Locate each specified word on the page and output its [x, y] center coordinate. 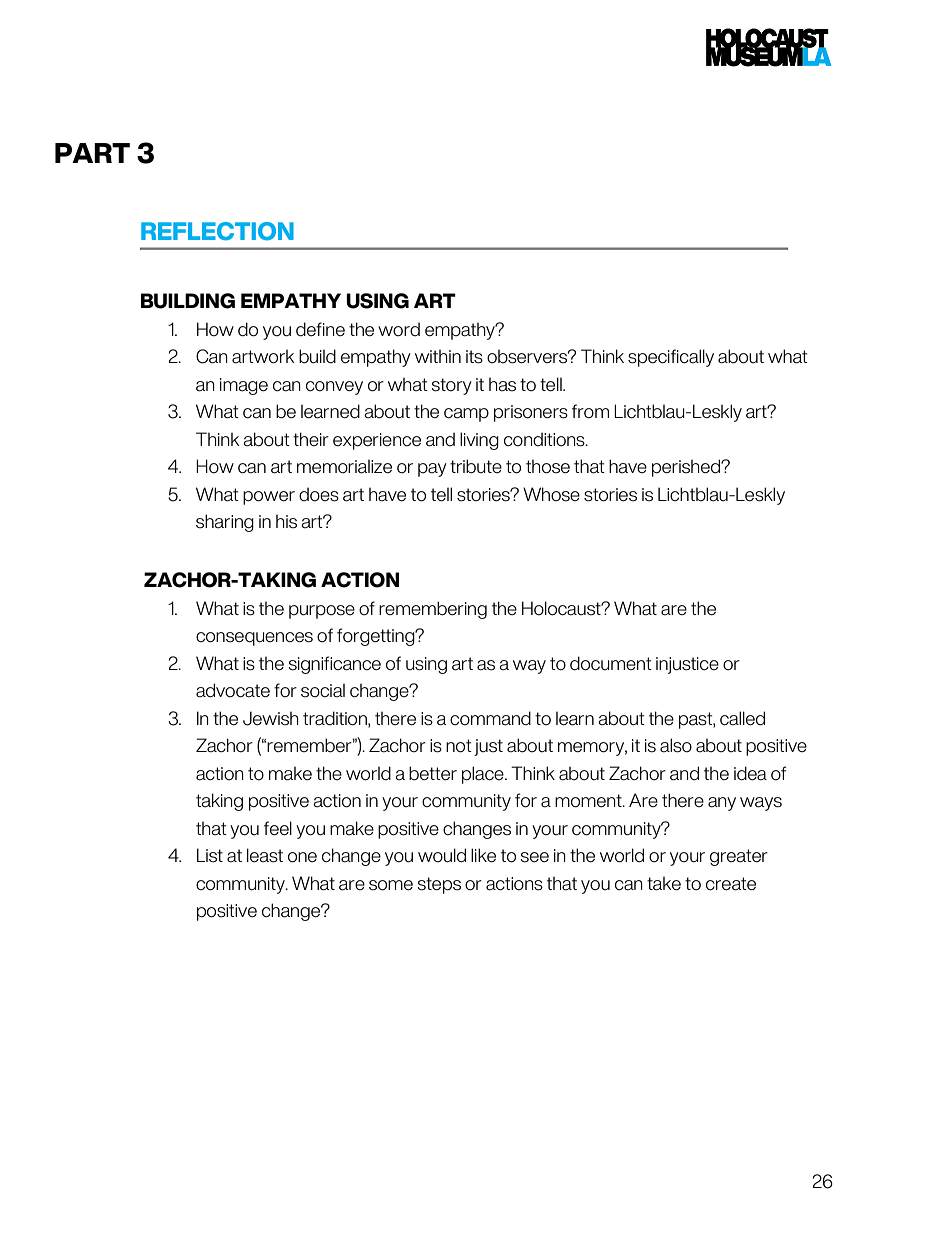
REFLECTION [217, 231]
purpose [322, 612]
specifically [671, 358]
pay [432, 470]
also [676, 745]
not [459, 746]
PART [92, 153]
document [611, 663]
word [399, 329]
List [210, 855]
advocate [233, 690]
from [590, 411]
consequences [254, 639]
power [269, 498]
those [548, 467]
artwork [263, 357]
